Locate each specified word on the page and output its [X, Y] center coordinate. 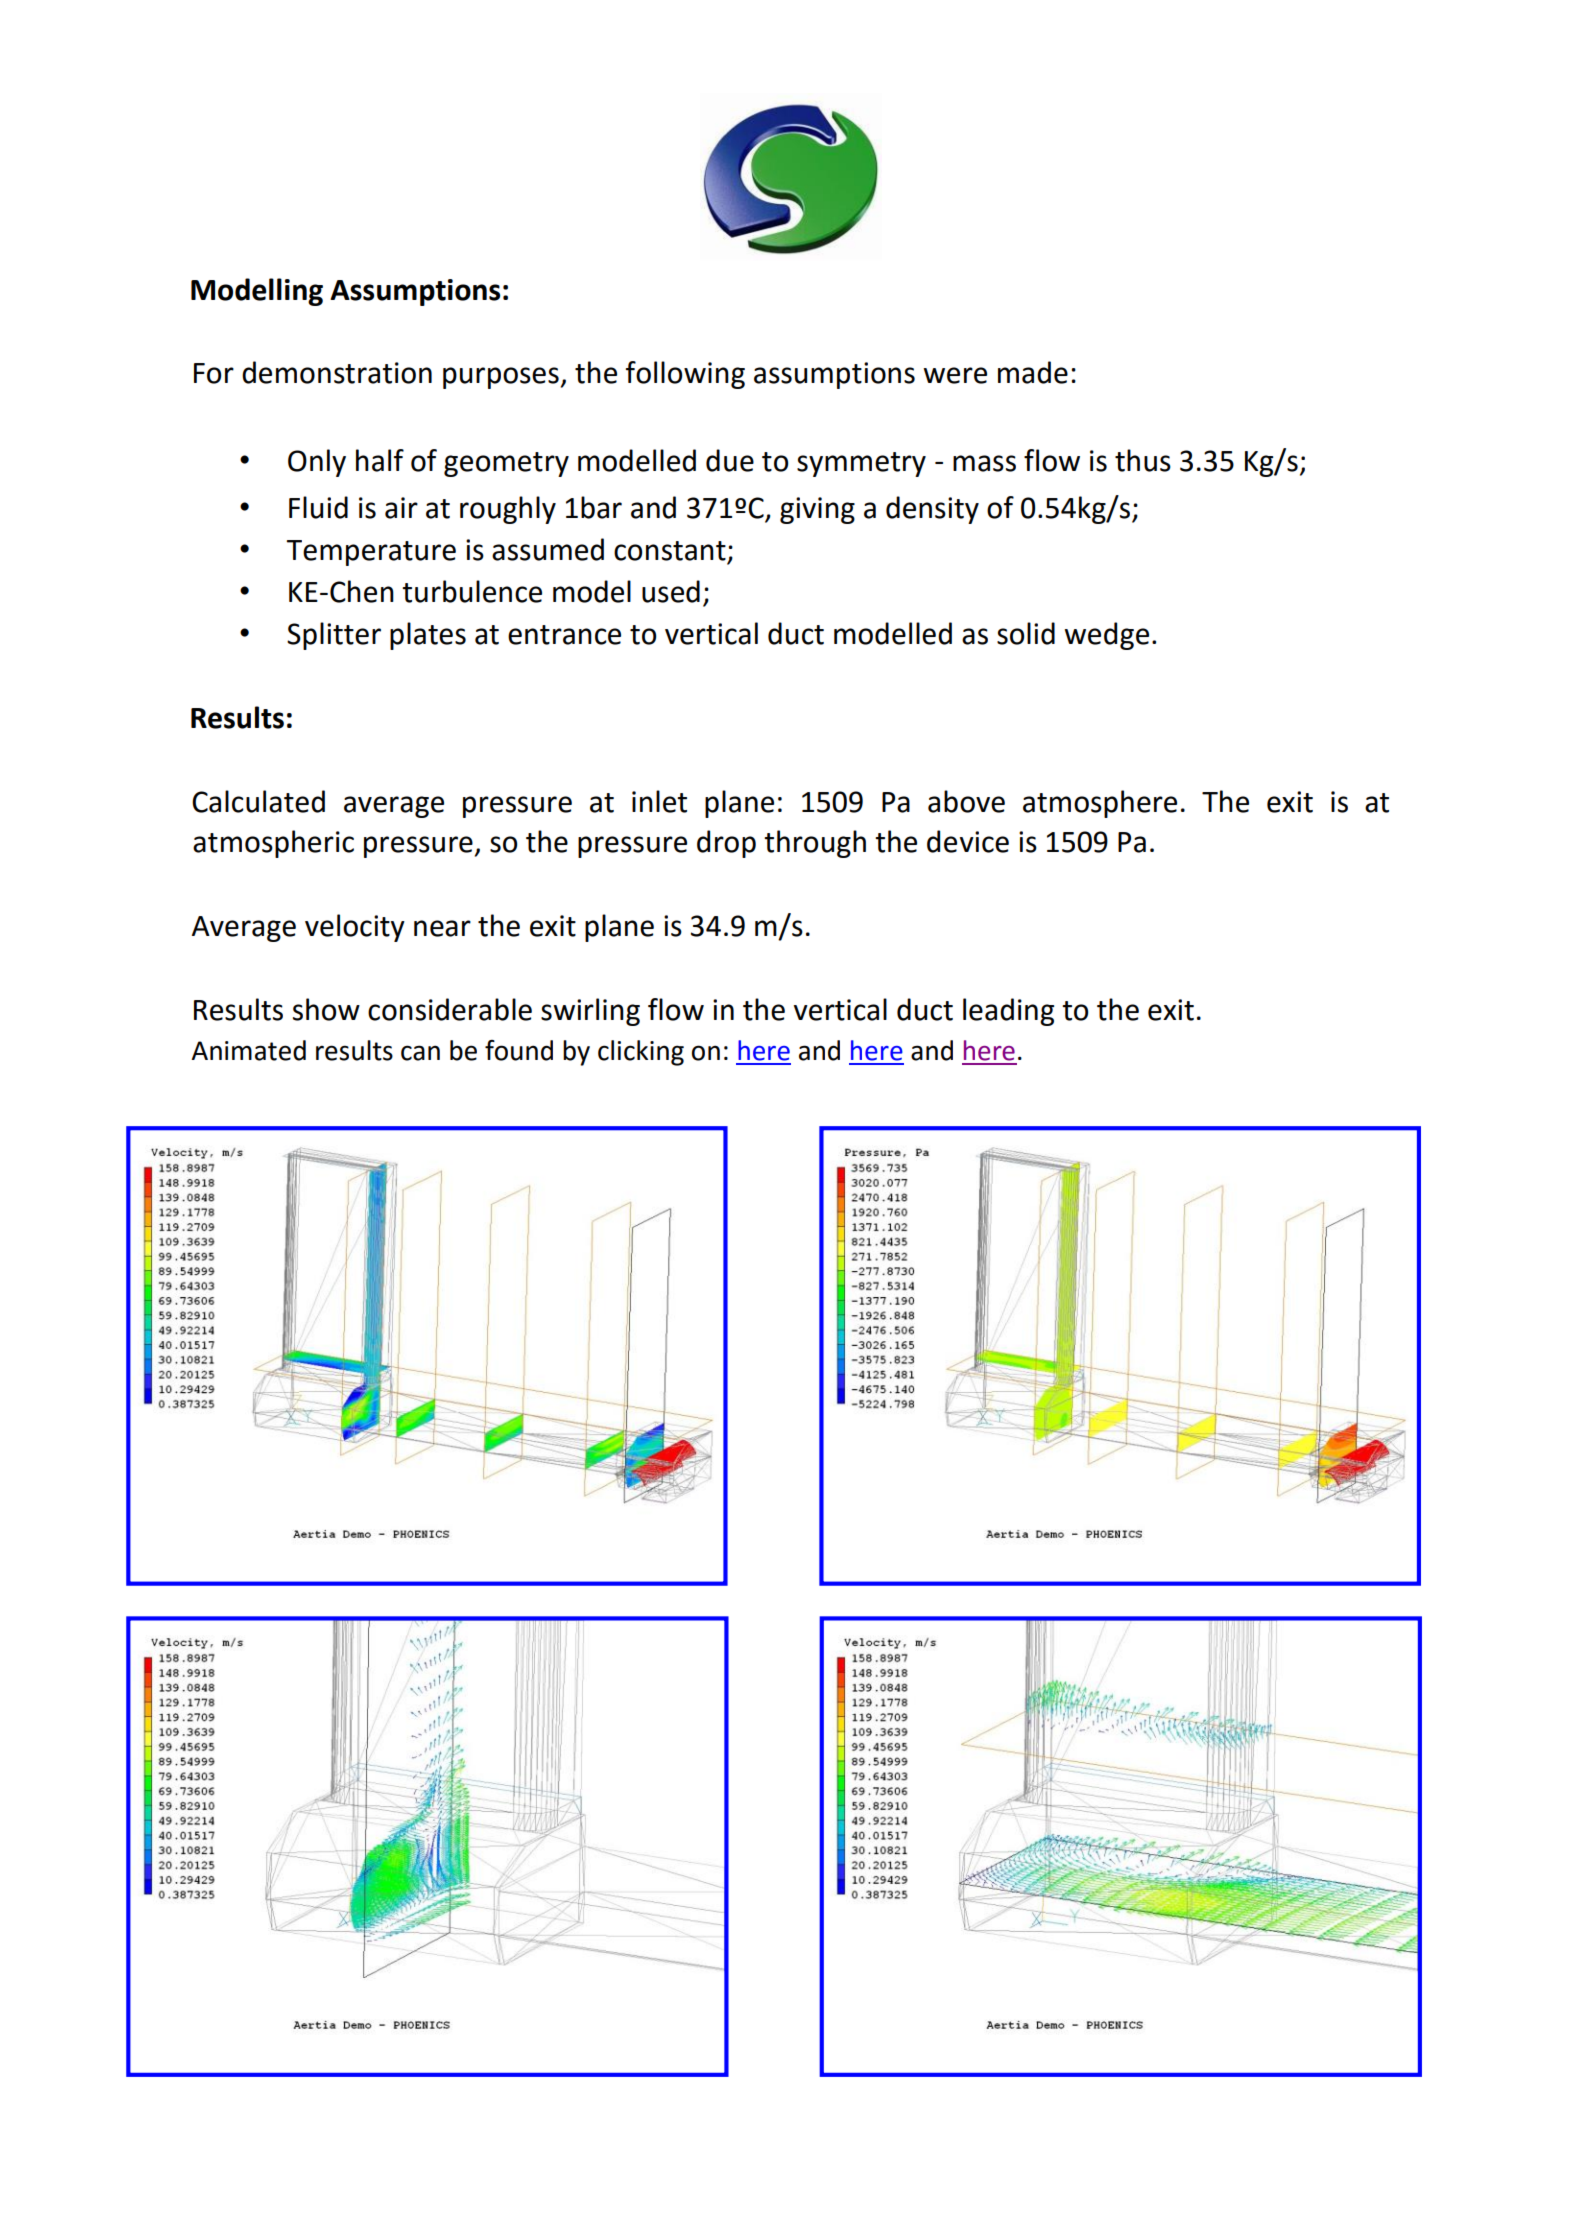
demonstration [337, 372]
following [685, 375]
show [326, 1009]
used [671, 591]
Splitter [334, 636]
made [1033, 372]
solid [1026, 633]
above [966, 801]
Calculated [258, 801]
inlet [659, 801]
